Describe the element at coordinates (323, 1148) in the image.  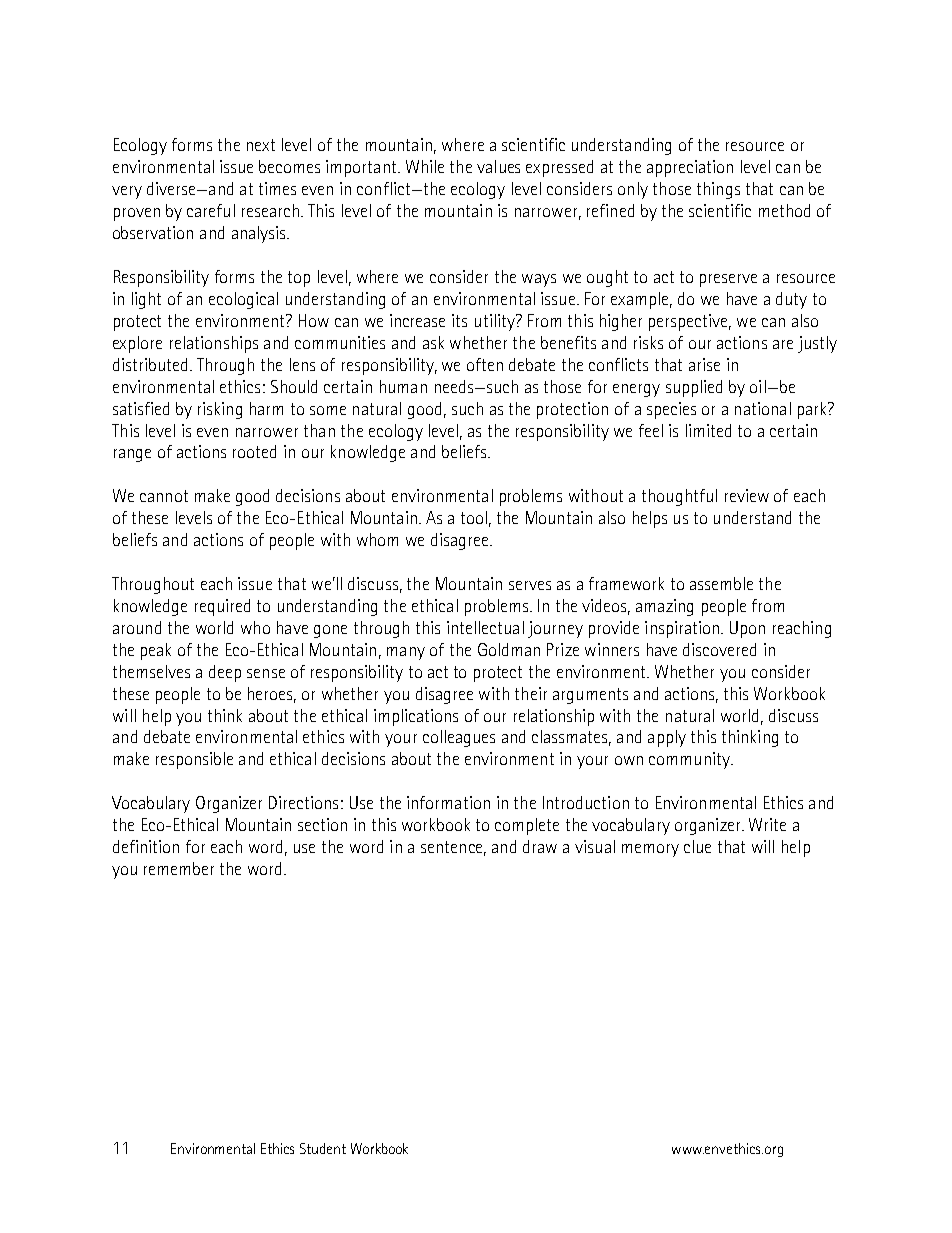
I see `Student` at that location.
